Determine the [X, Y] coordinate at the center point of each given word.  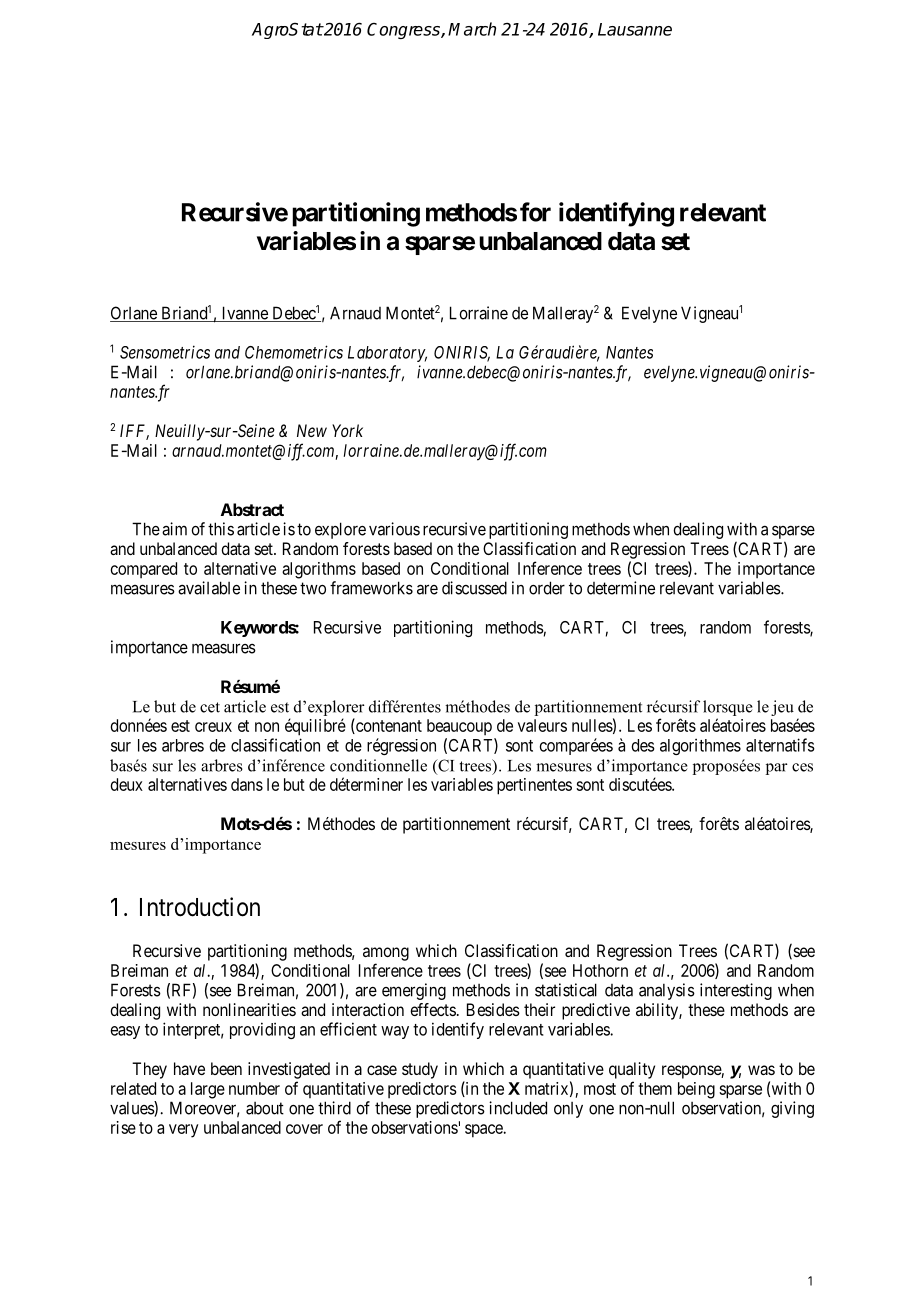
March [472, 29]
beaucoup [459, 727]
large [208, 1090]
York [347, 430]
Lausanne [635, 29]
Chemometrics [294, 352]
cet [210, 707]
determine [621, 588]
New [312, 430]
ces [802, 767]
